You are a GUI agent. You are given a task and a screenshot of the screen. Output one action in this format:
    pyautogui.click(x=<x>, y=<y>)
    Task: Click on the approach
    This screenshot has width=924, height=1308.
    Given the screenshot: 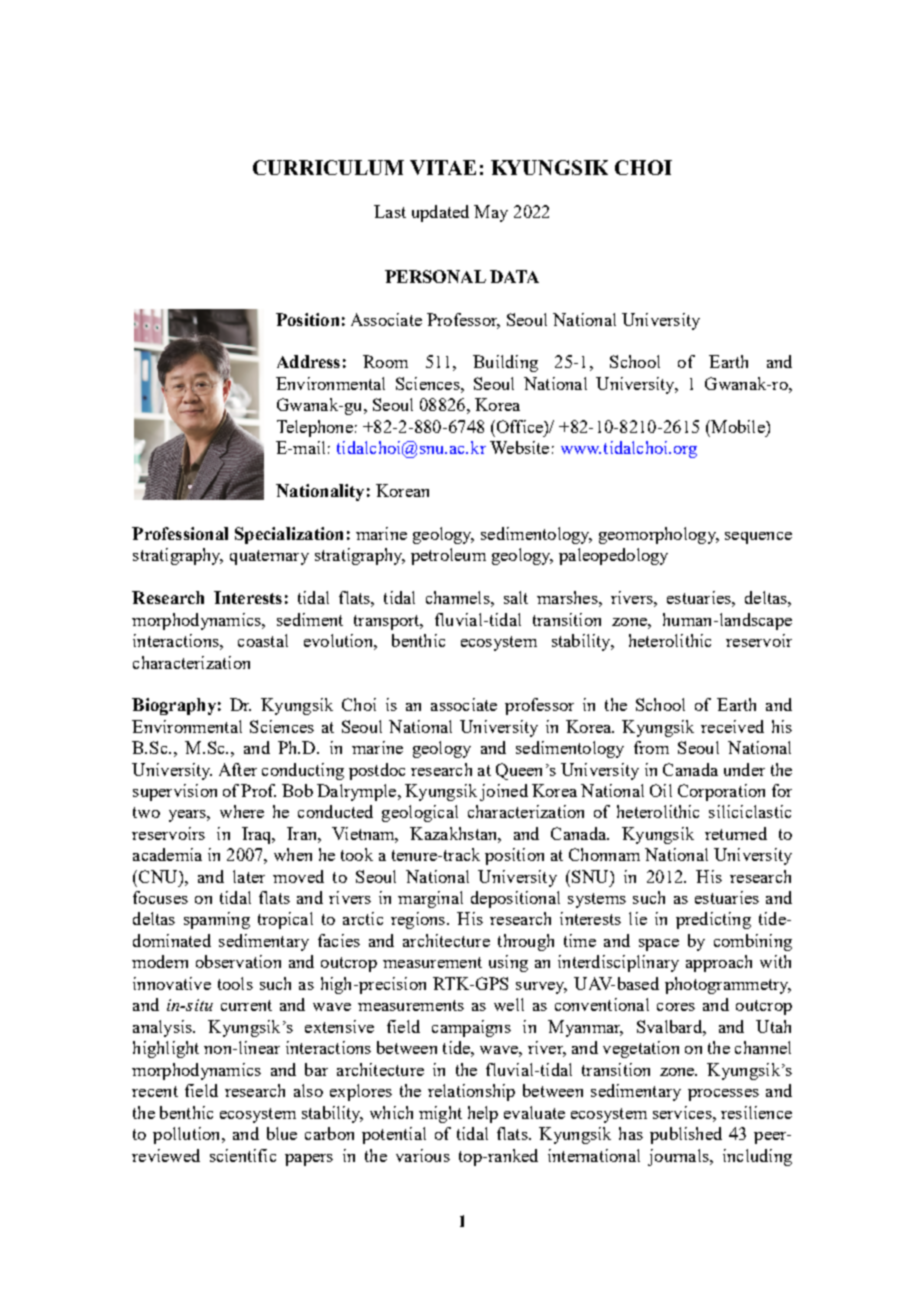 What is the action you would take?
    pyautogui.click(x=719, y=963)
